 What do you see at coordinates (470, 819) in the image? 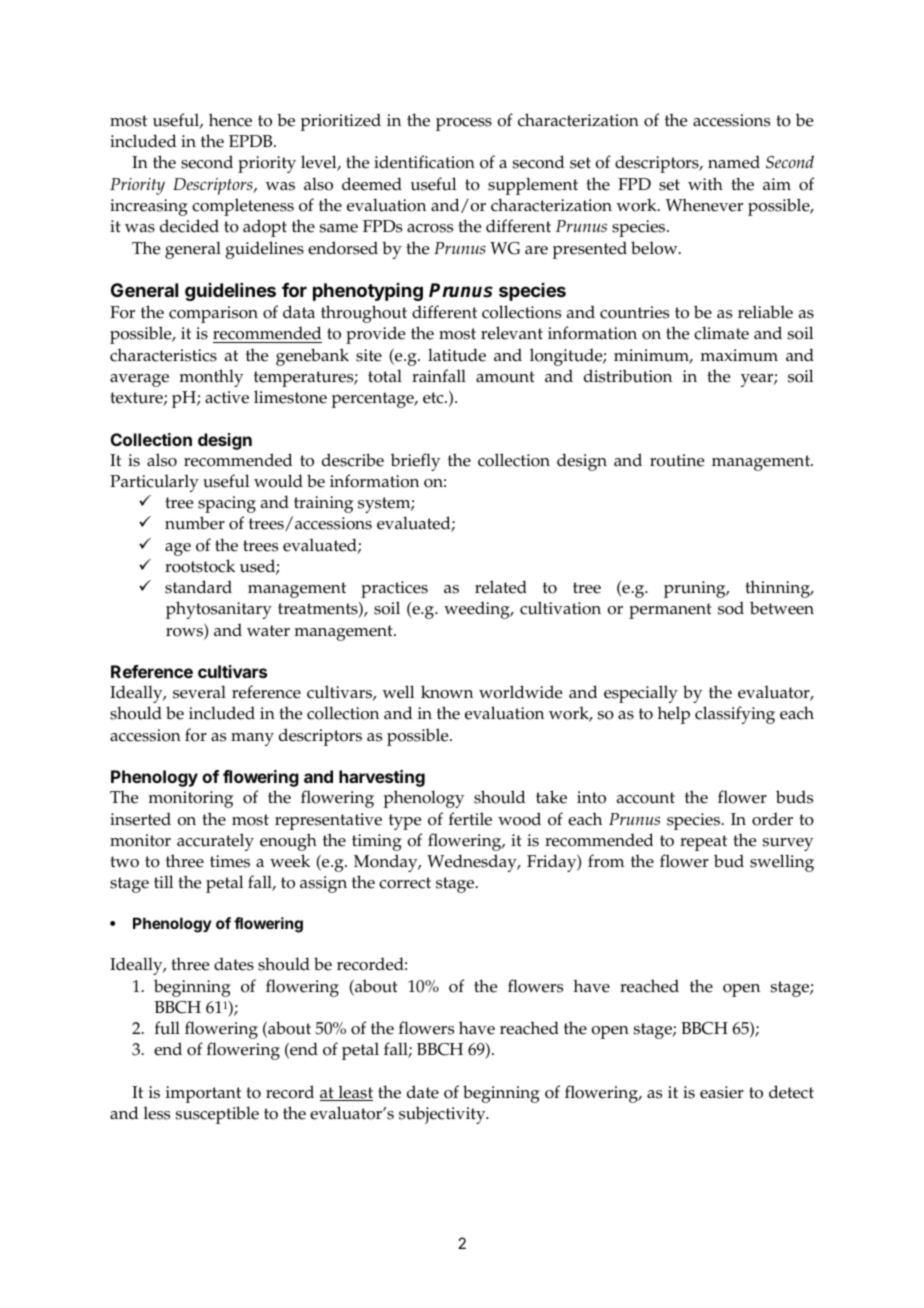
I see `fertile` at bounding box center [470, 819].
